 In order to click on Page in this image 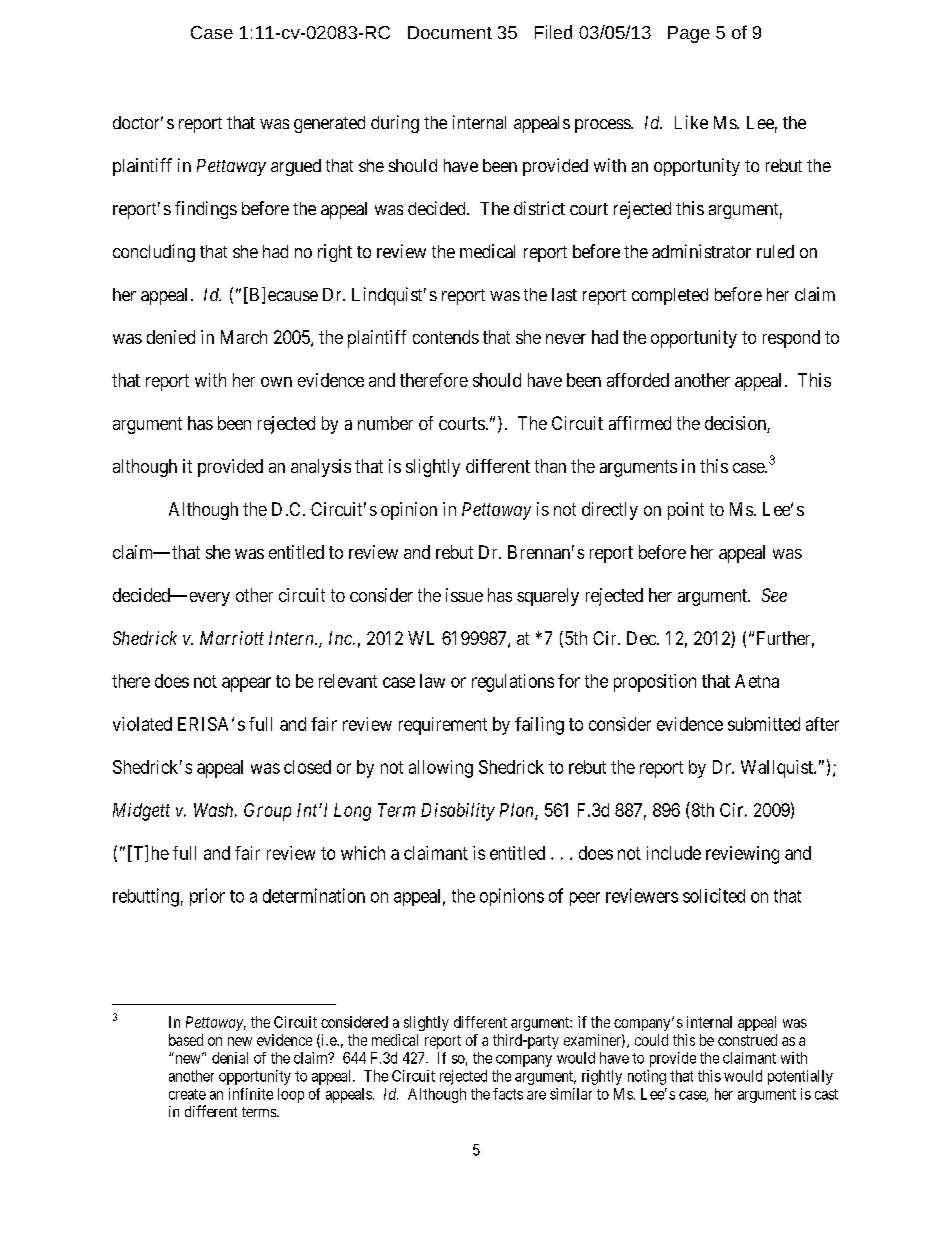, I will do `click(689, 34)`.
